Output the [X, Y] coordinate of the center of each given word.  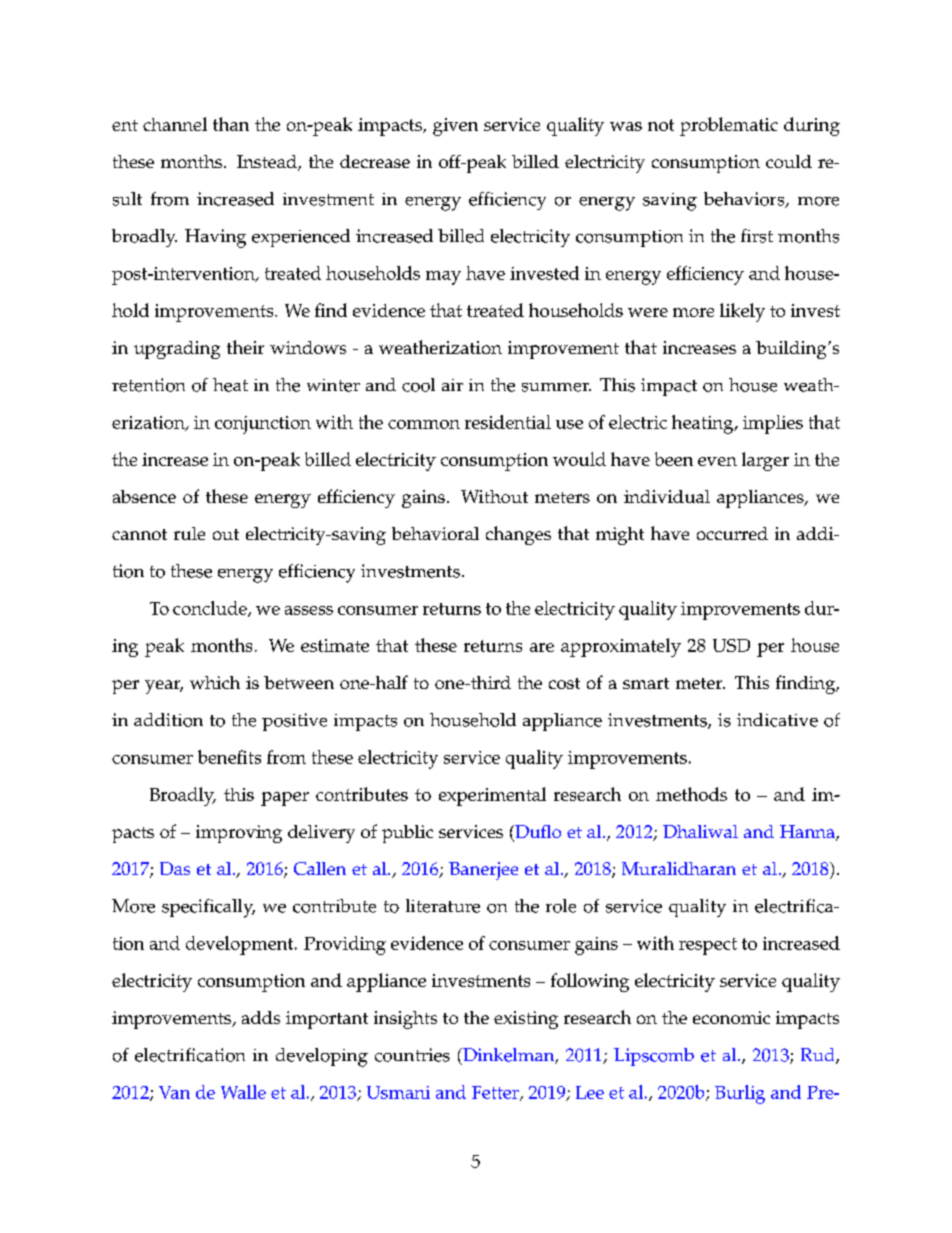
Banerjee [483, 871]
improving [239, 834]
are [542, 647]
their [245, 347]
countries [412, 1055]
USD [731, 645]
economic [731, 1017]
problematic [729, 126]
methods [691, 794]
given [455, 127]
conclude [211, 609]
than [231, 124]
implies [773, 424]
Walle [243, 1092]
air [452, 385]
